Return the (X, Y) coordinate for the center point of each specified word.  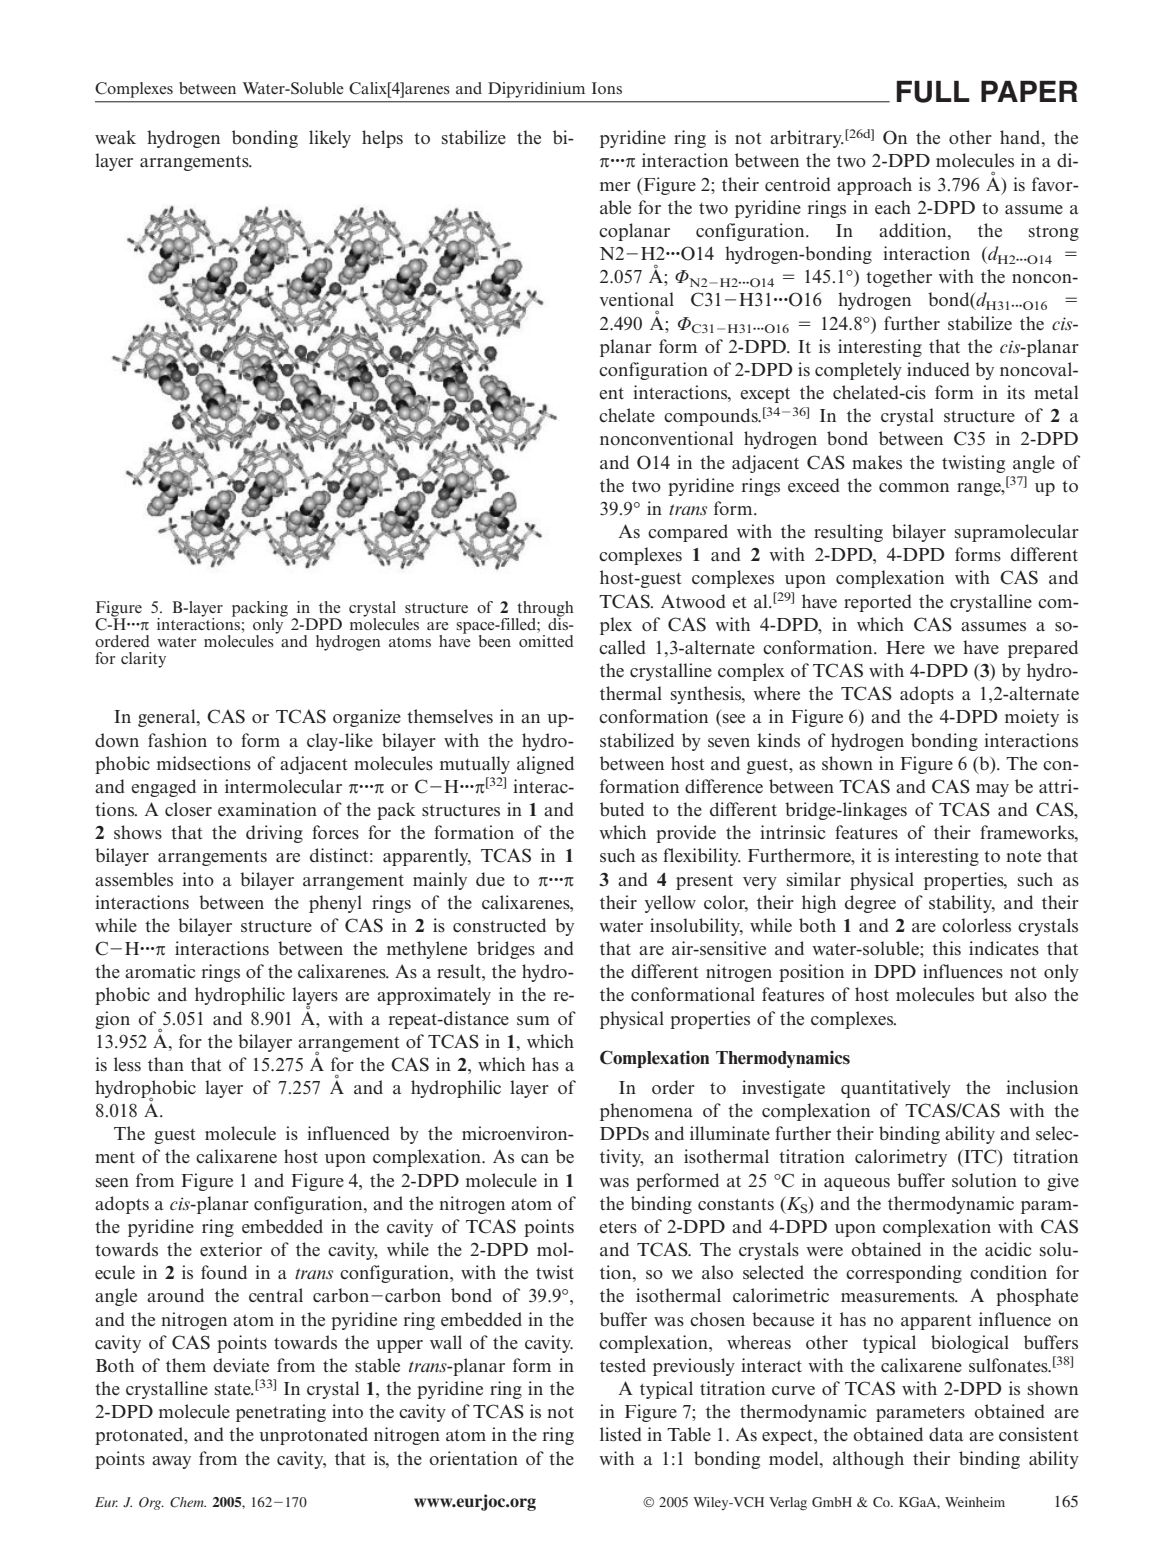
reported (878, 603)
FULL (933, 92)
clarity (143, 660)
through (545, 610)
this (946, 948)
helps (382, 139)
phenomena (646, 1112)
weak (115, 137)
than (166, 1064)
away (171, 1462)
